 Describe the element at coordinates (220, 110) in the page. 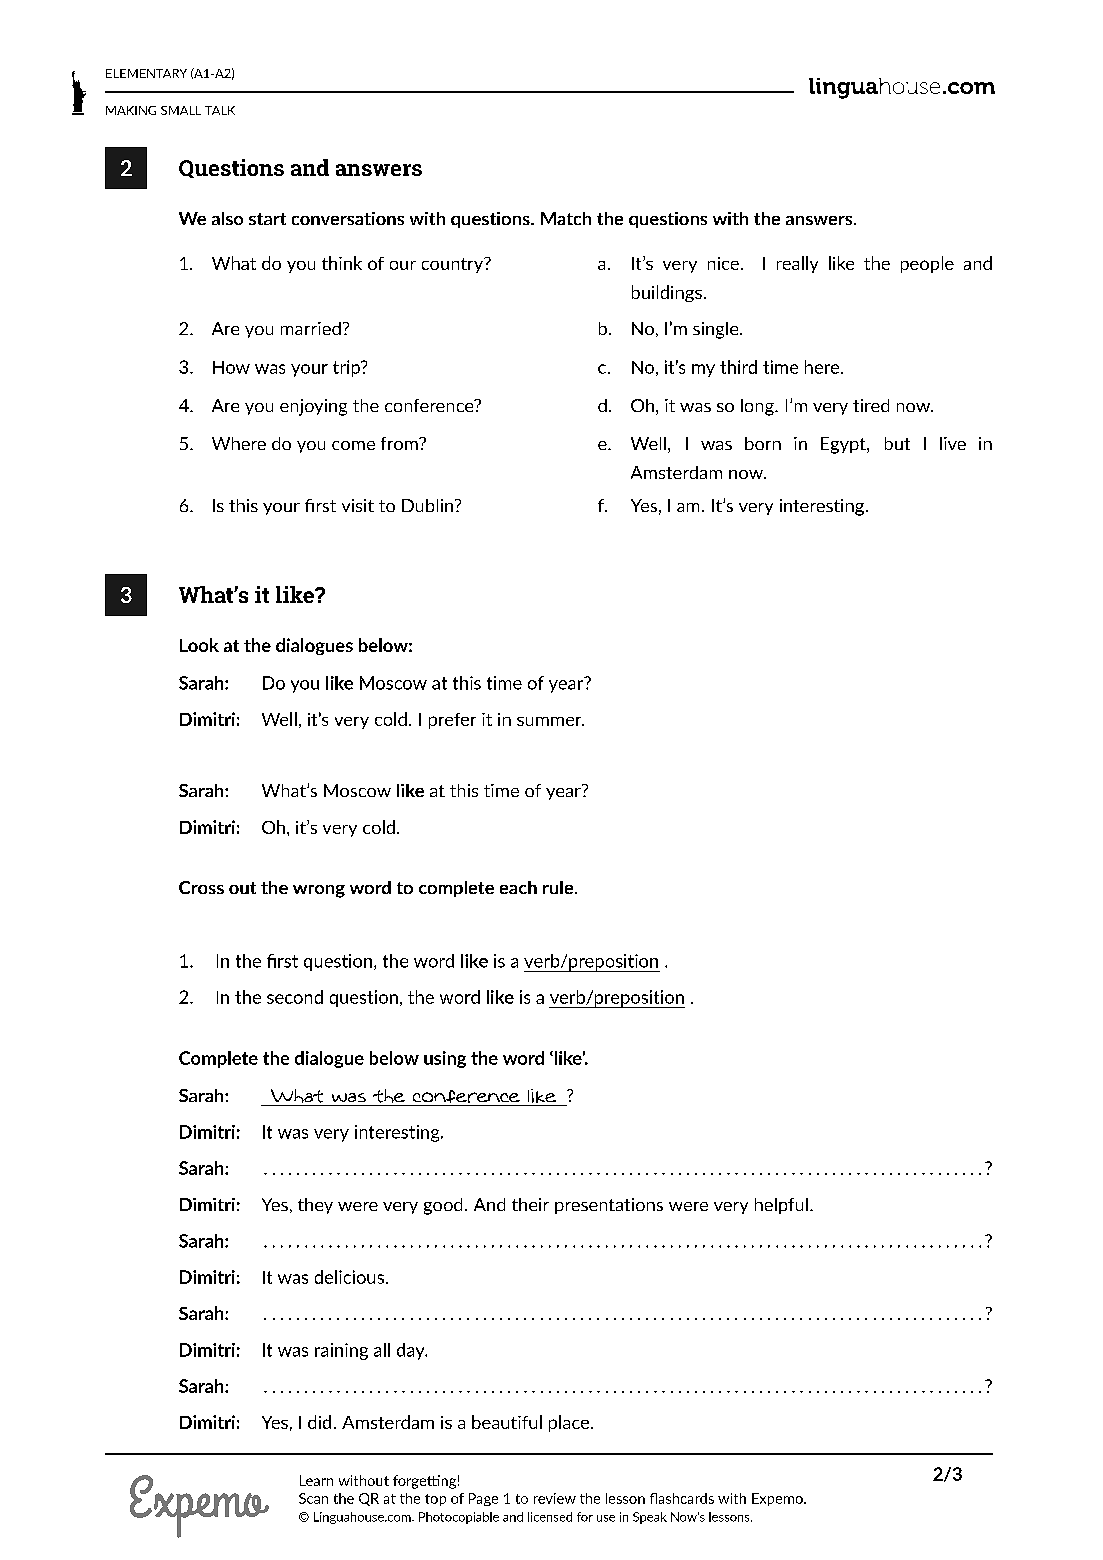

I see `TALK` at that location.
